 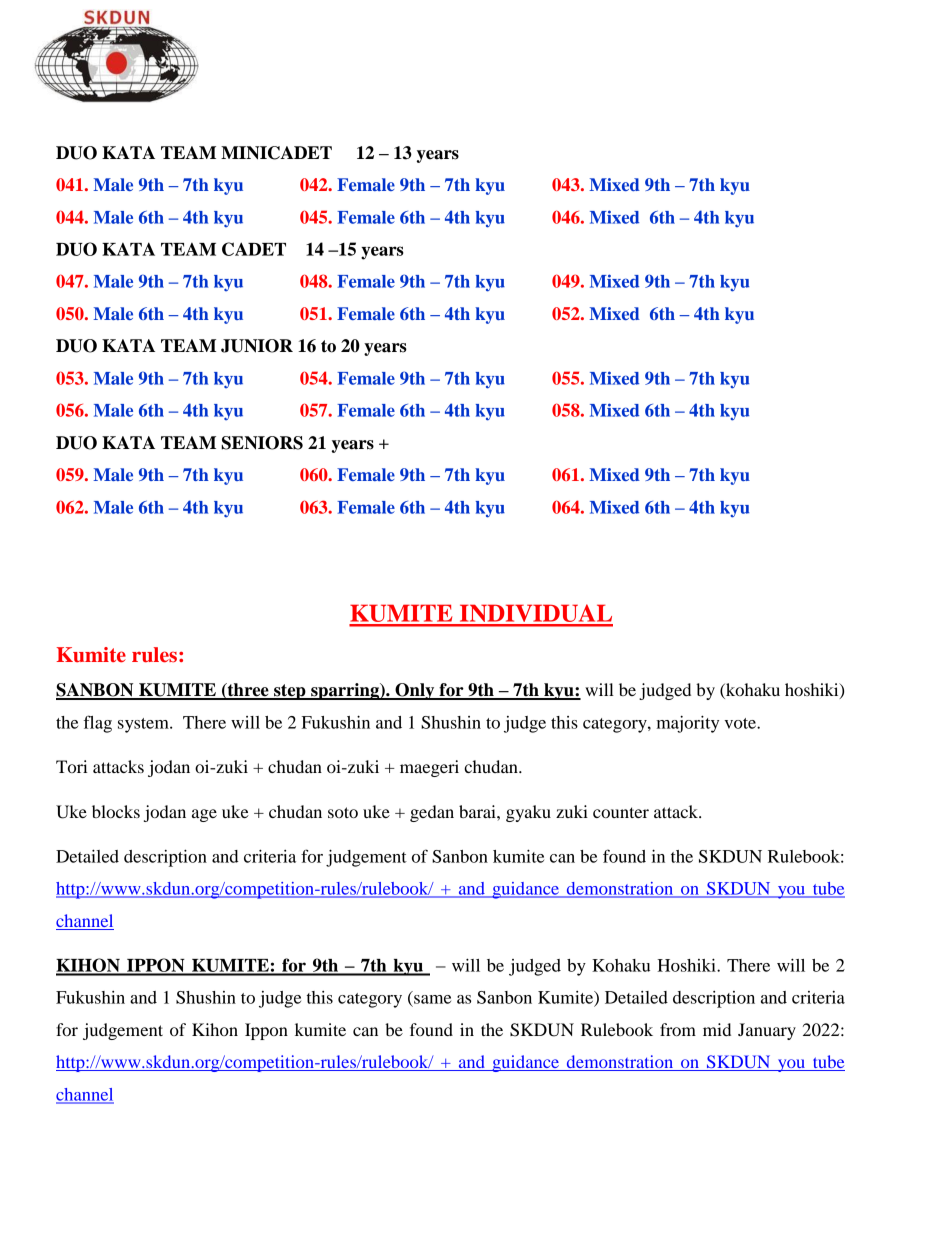 I want to click on JUNIOR, so click(x=257, y=346).
